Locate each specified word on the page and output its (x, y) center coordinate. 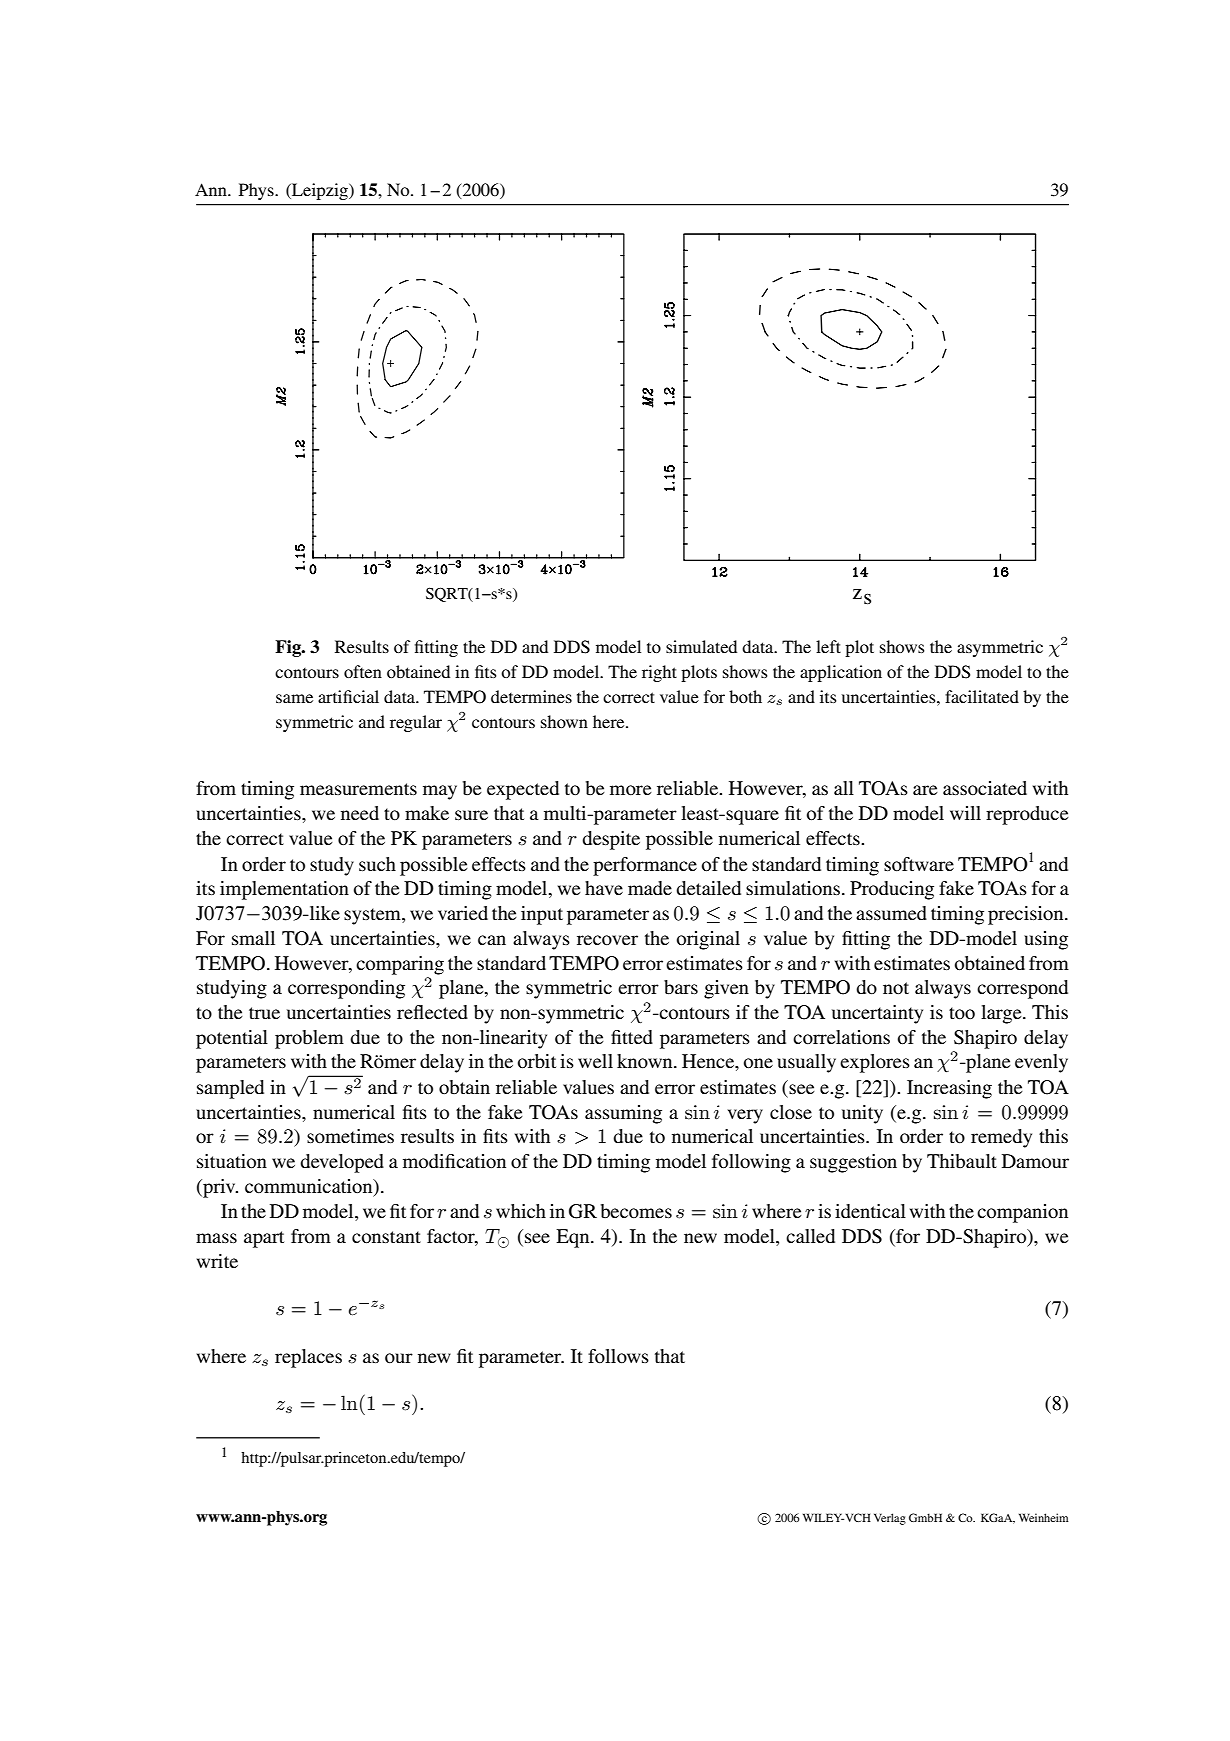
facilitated (982, 696)
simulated (701, 646)
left (828, 646)
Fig (289, 648)
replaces (308, 1358)
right (659, 673)
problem (309, 1039)
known (646, 1061)
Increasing (949, 1089)
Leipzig (320, 191)
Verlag (890, 1519)
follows (618, 1356)
